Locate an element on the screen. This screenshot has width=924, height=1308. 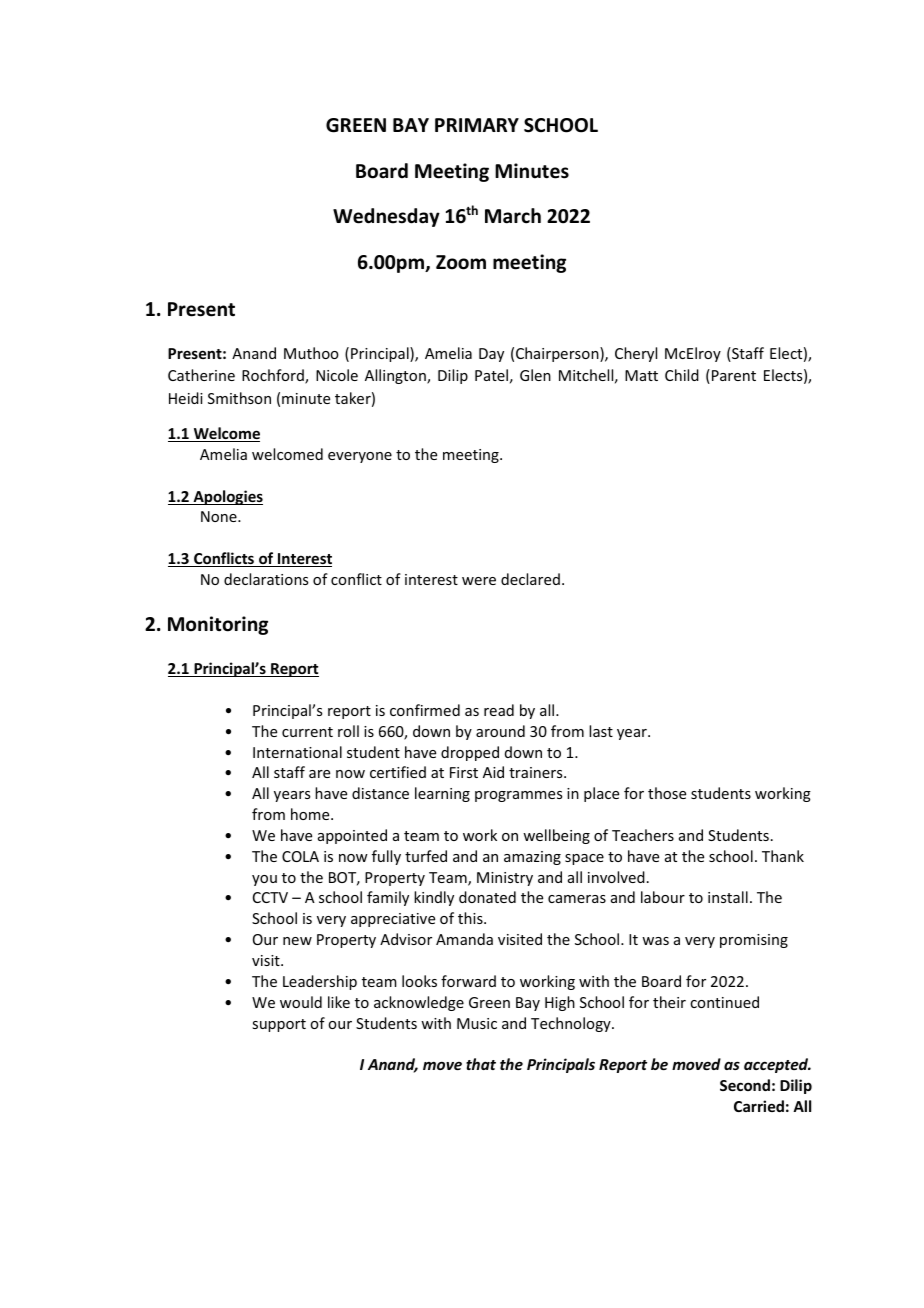
were is located at coordinates (479, 581).
